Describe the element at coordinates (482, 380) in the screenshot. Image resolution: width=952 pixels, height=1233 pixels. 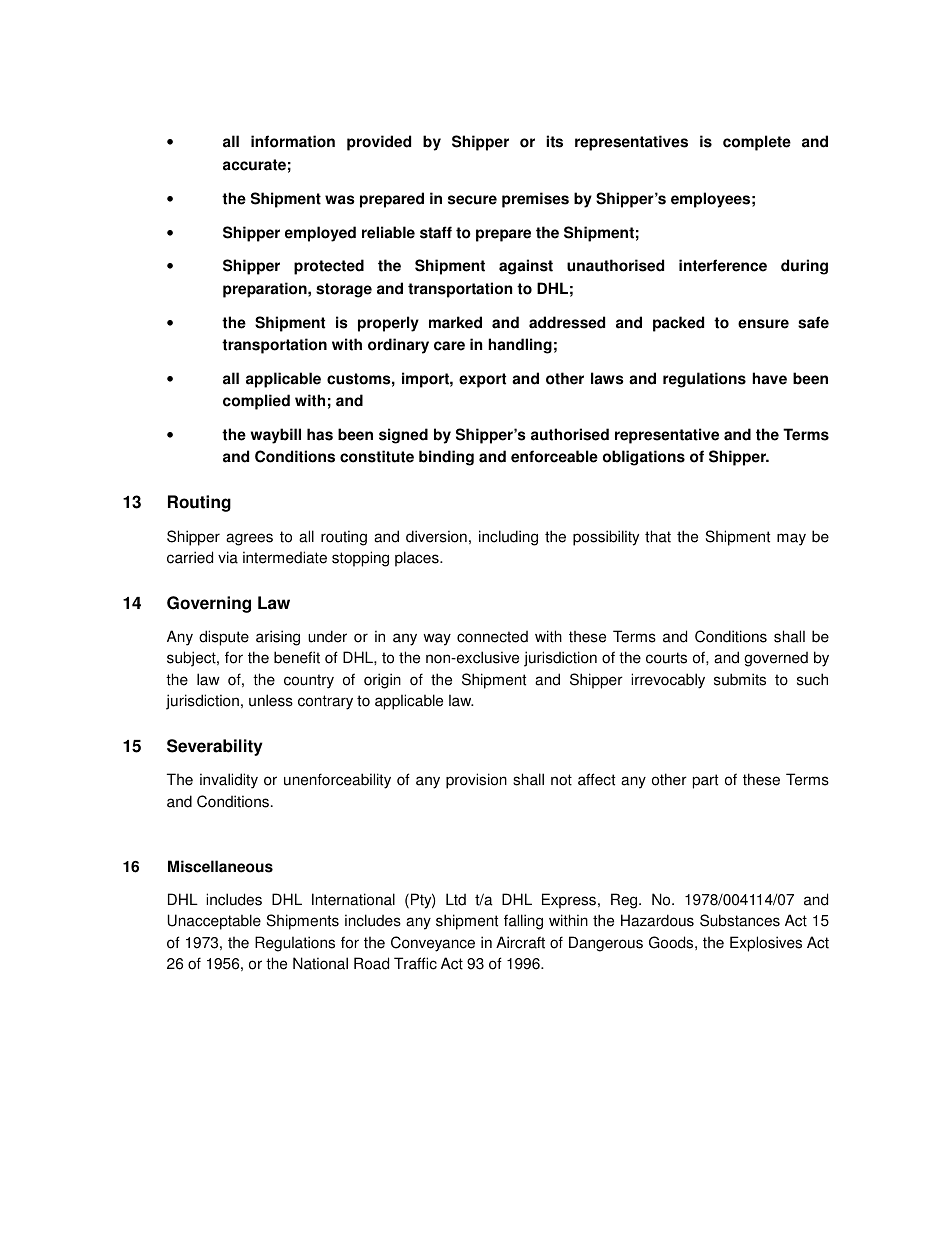
I see `export` at that location.
